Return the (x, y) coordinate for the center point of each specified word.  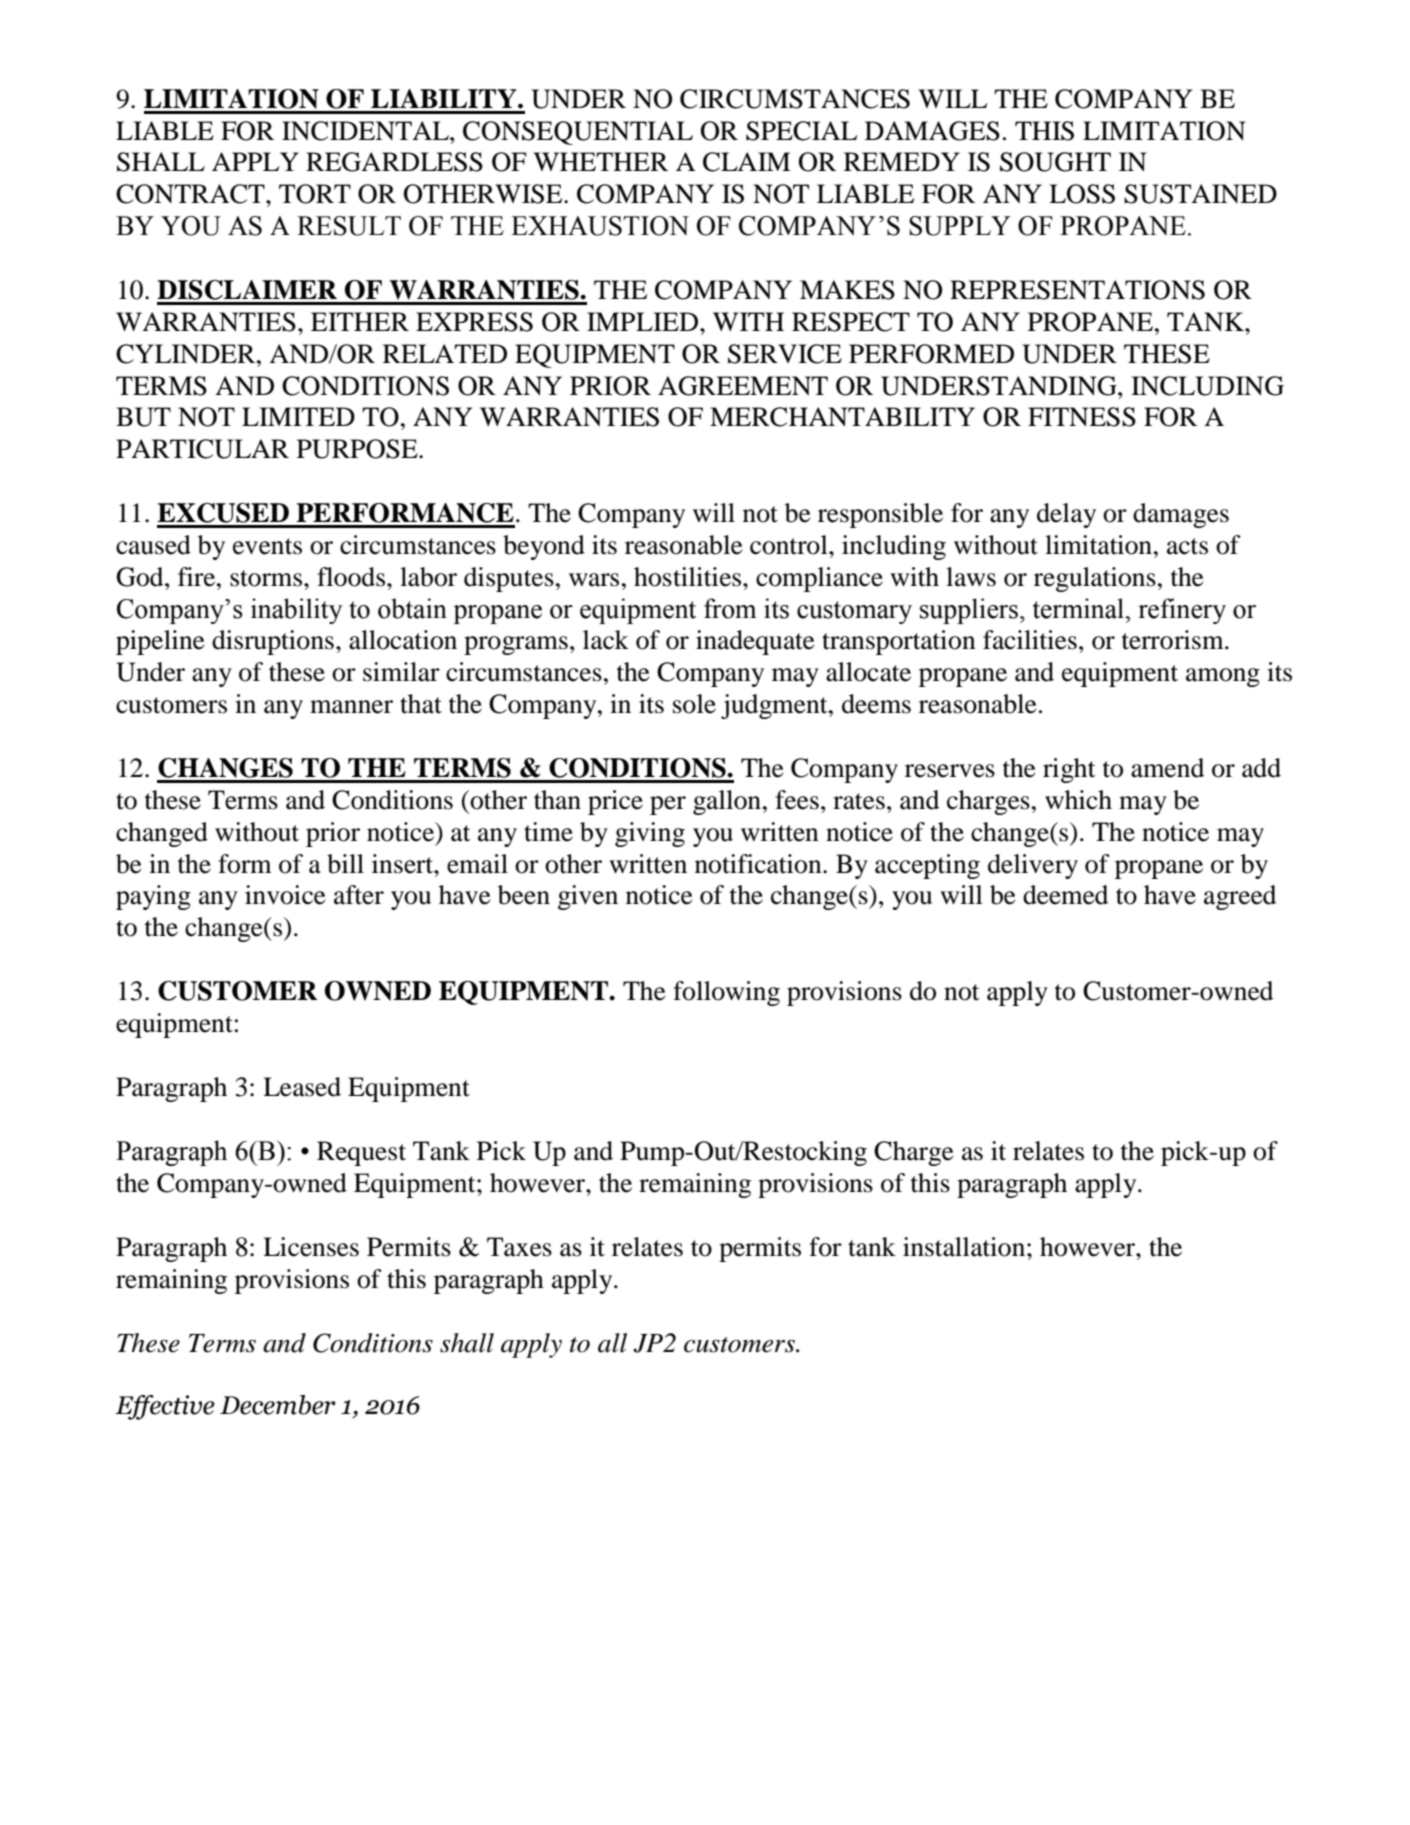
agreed (1240, 897)
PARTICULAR (202, 449)
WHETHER (601, 161)
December (278, 1405)
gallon (728, 802)
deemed (1065, 895)
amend (1167, 768)
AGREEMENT (743, 386)
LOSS (1082, 194)
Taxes (519, 1247)
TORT (315, 194)
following (726, 993)
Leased (302, 1087)
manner (351, 707)
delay (1066, 515)
